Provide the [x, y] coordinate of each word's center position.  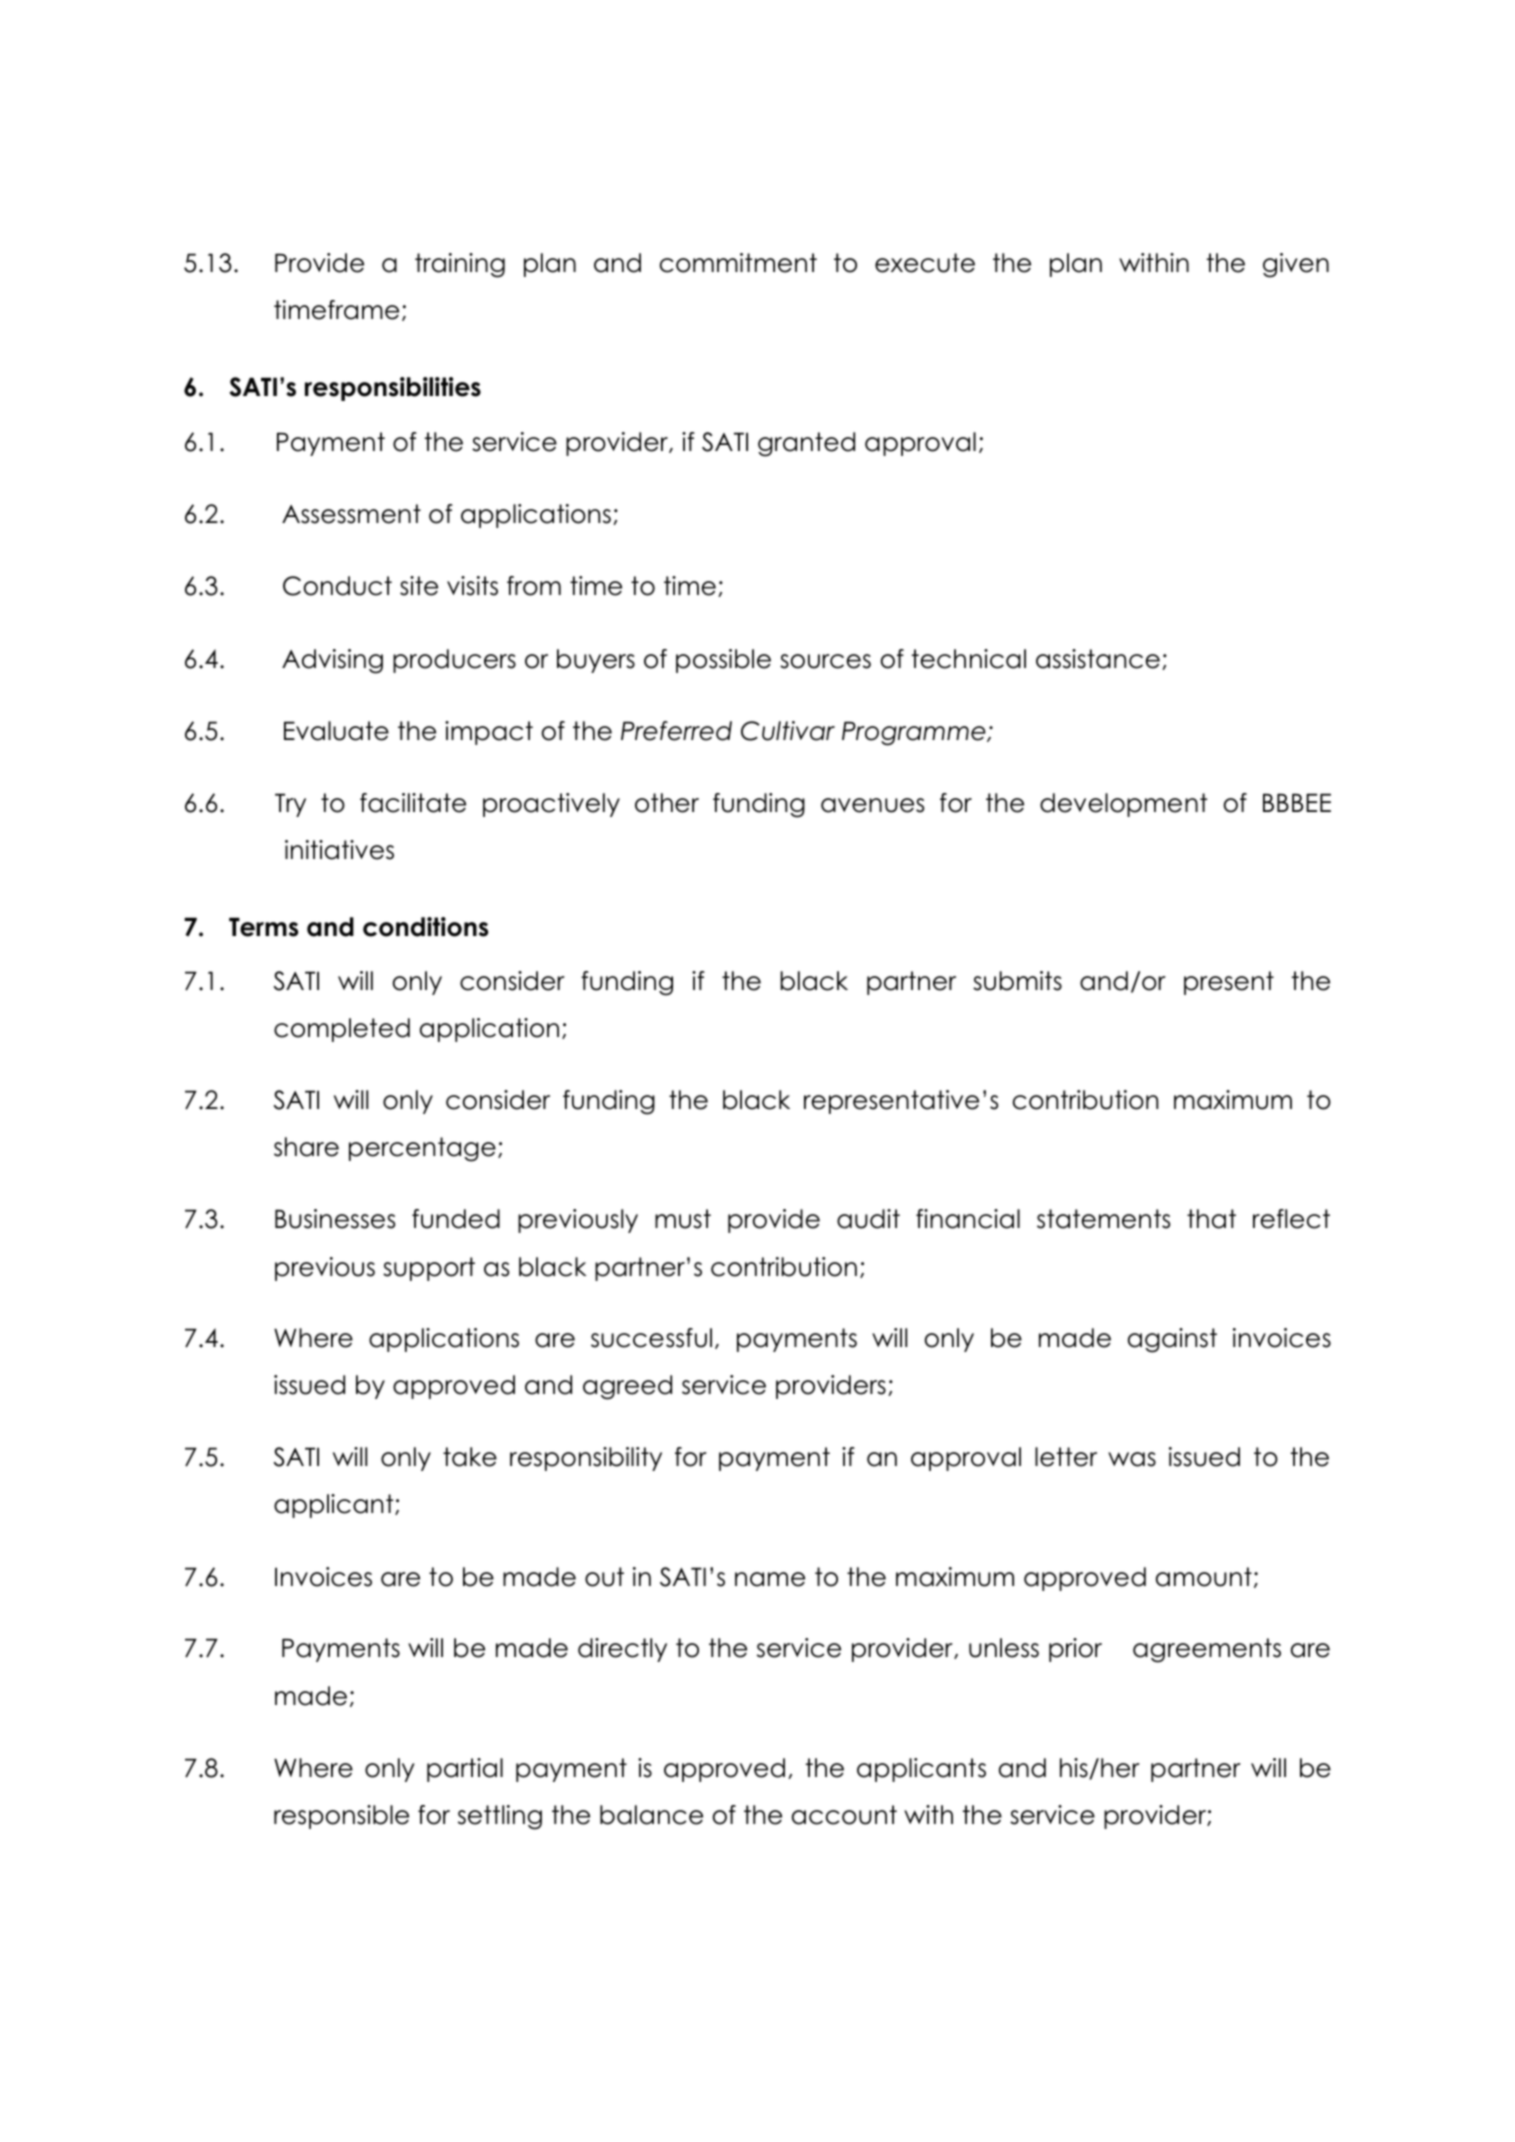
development [1123, 805]
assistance [1098, 659]
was [1132, 1459]
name [770, 1579]
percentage [422, 1149]
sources [825, 661]
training [460, 265]
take [470, 1457]
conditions [425, 927]
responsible [341, 1817]
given [1296, 265]
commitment [738, 263]
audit [868, 1219]
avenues [872, 805]
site [419, 586]
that [1211, 1219]
